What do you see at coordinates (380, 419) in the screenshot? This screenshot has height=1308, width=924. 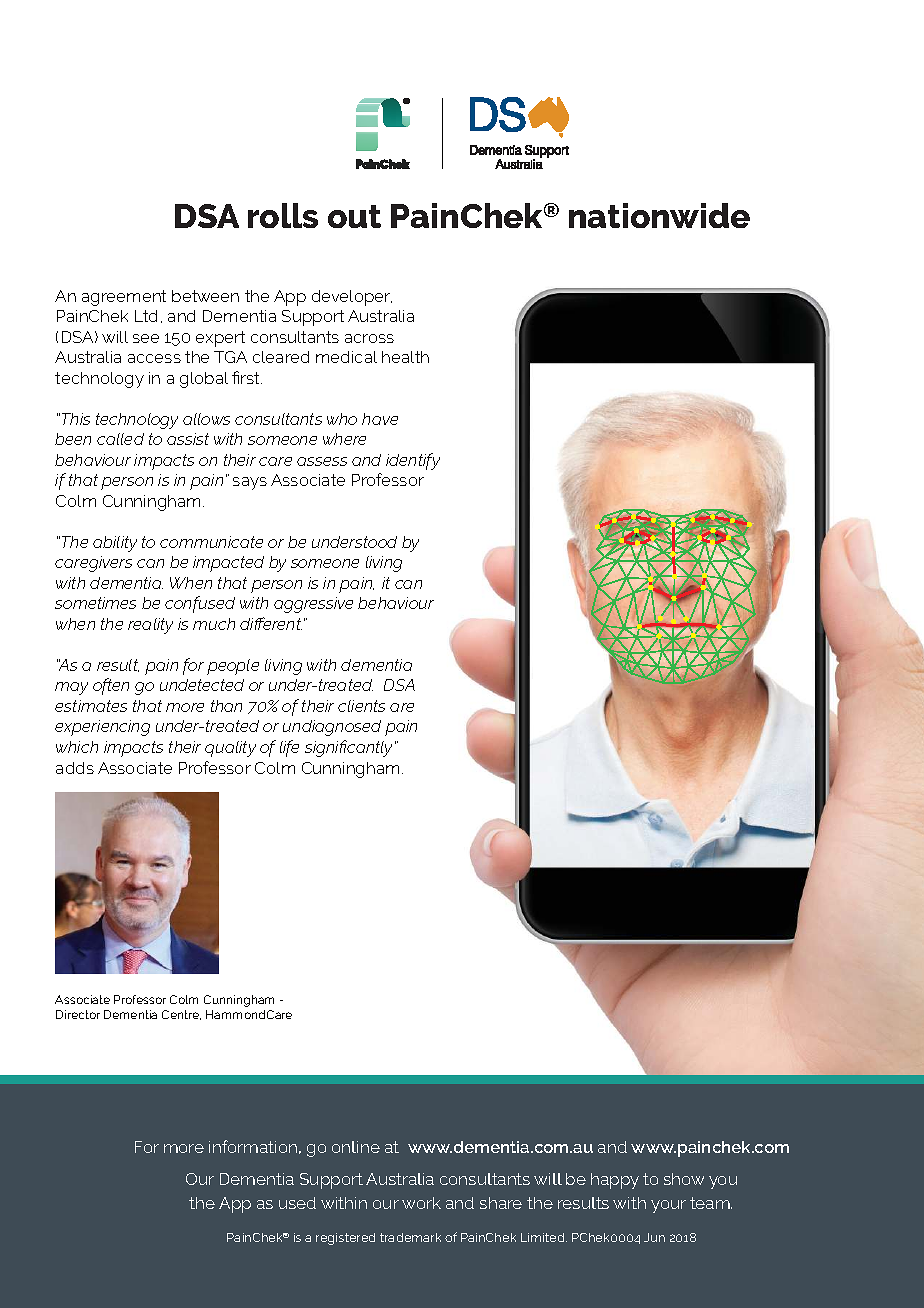 I see `have` at bounding box center [380, 419].
